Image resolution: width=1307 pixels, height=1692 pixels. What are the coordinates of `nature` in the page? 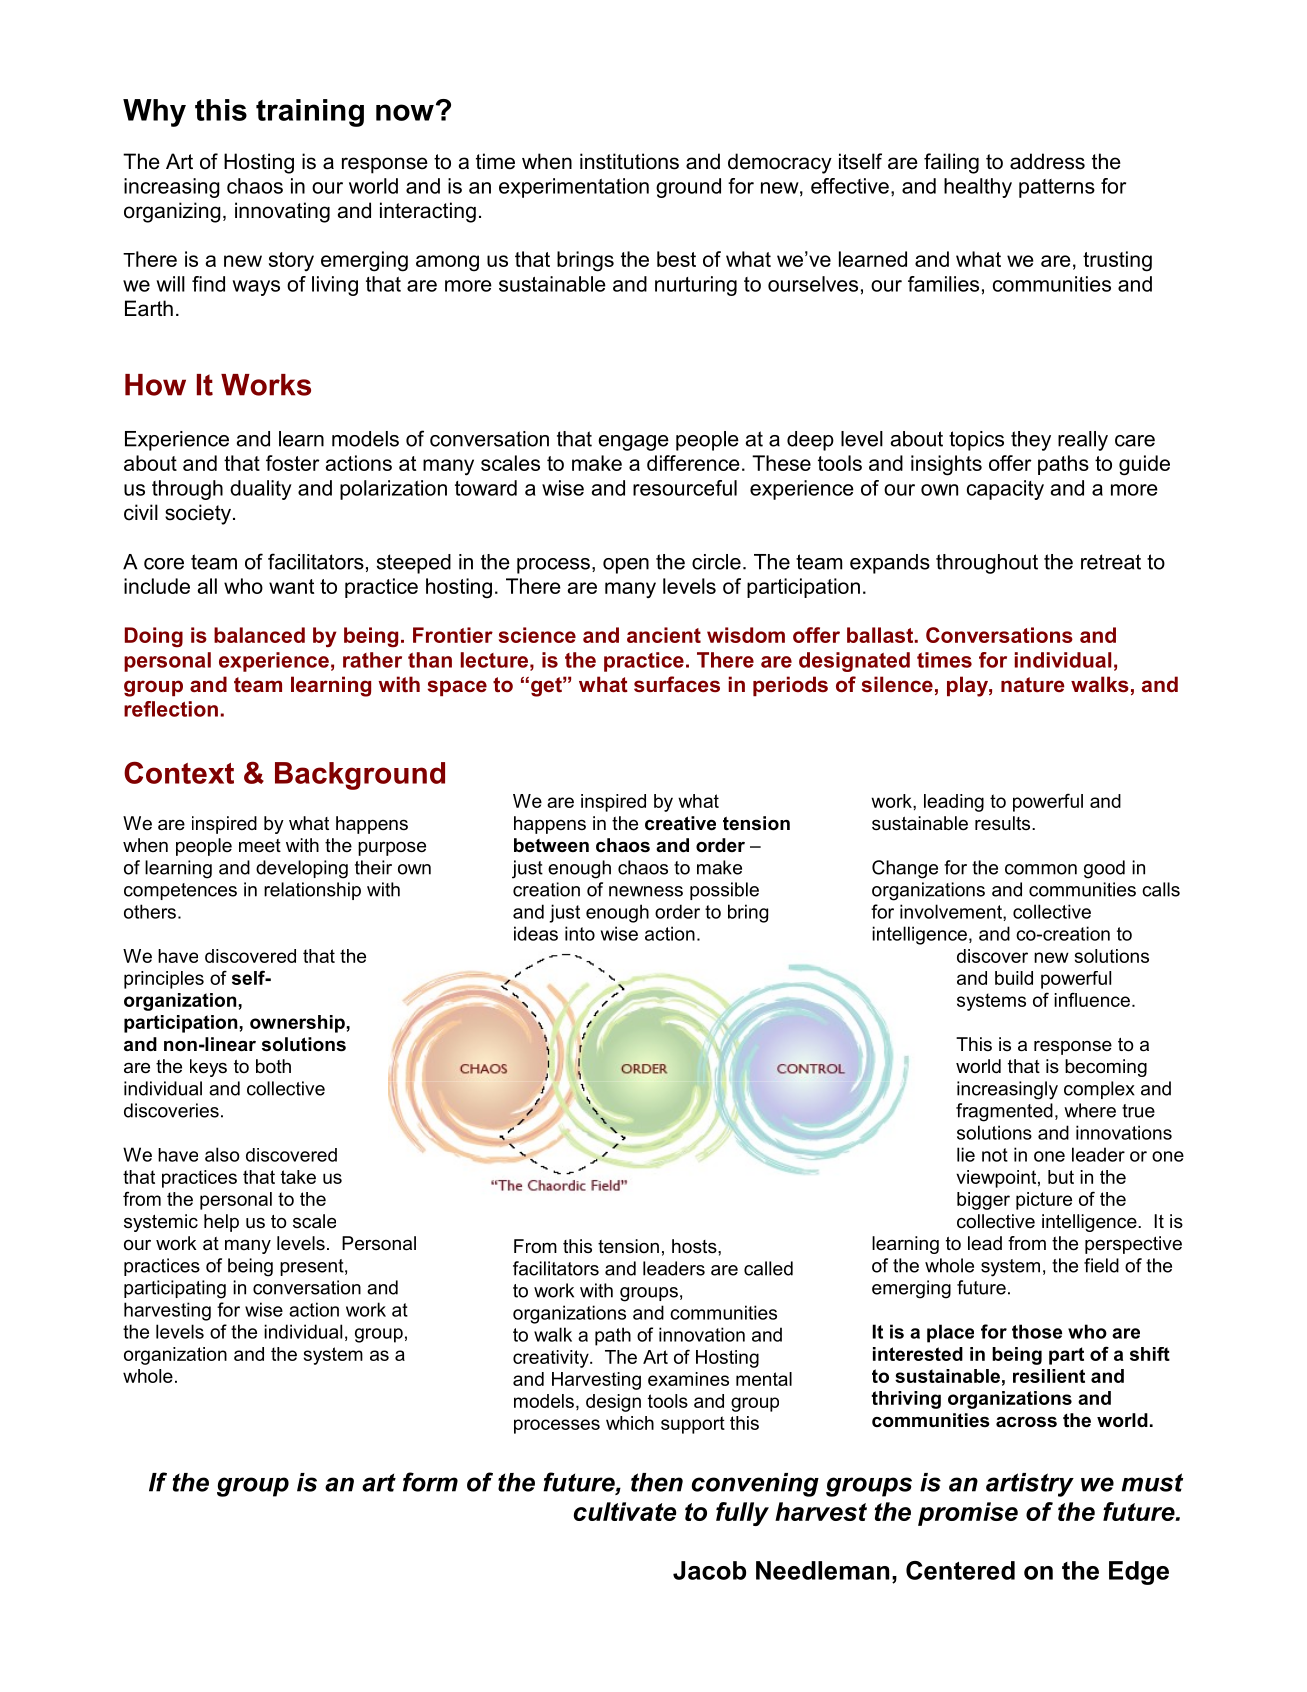 It's located at (1033, 685).
